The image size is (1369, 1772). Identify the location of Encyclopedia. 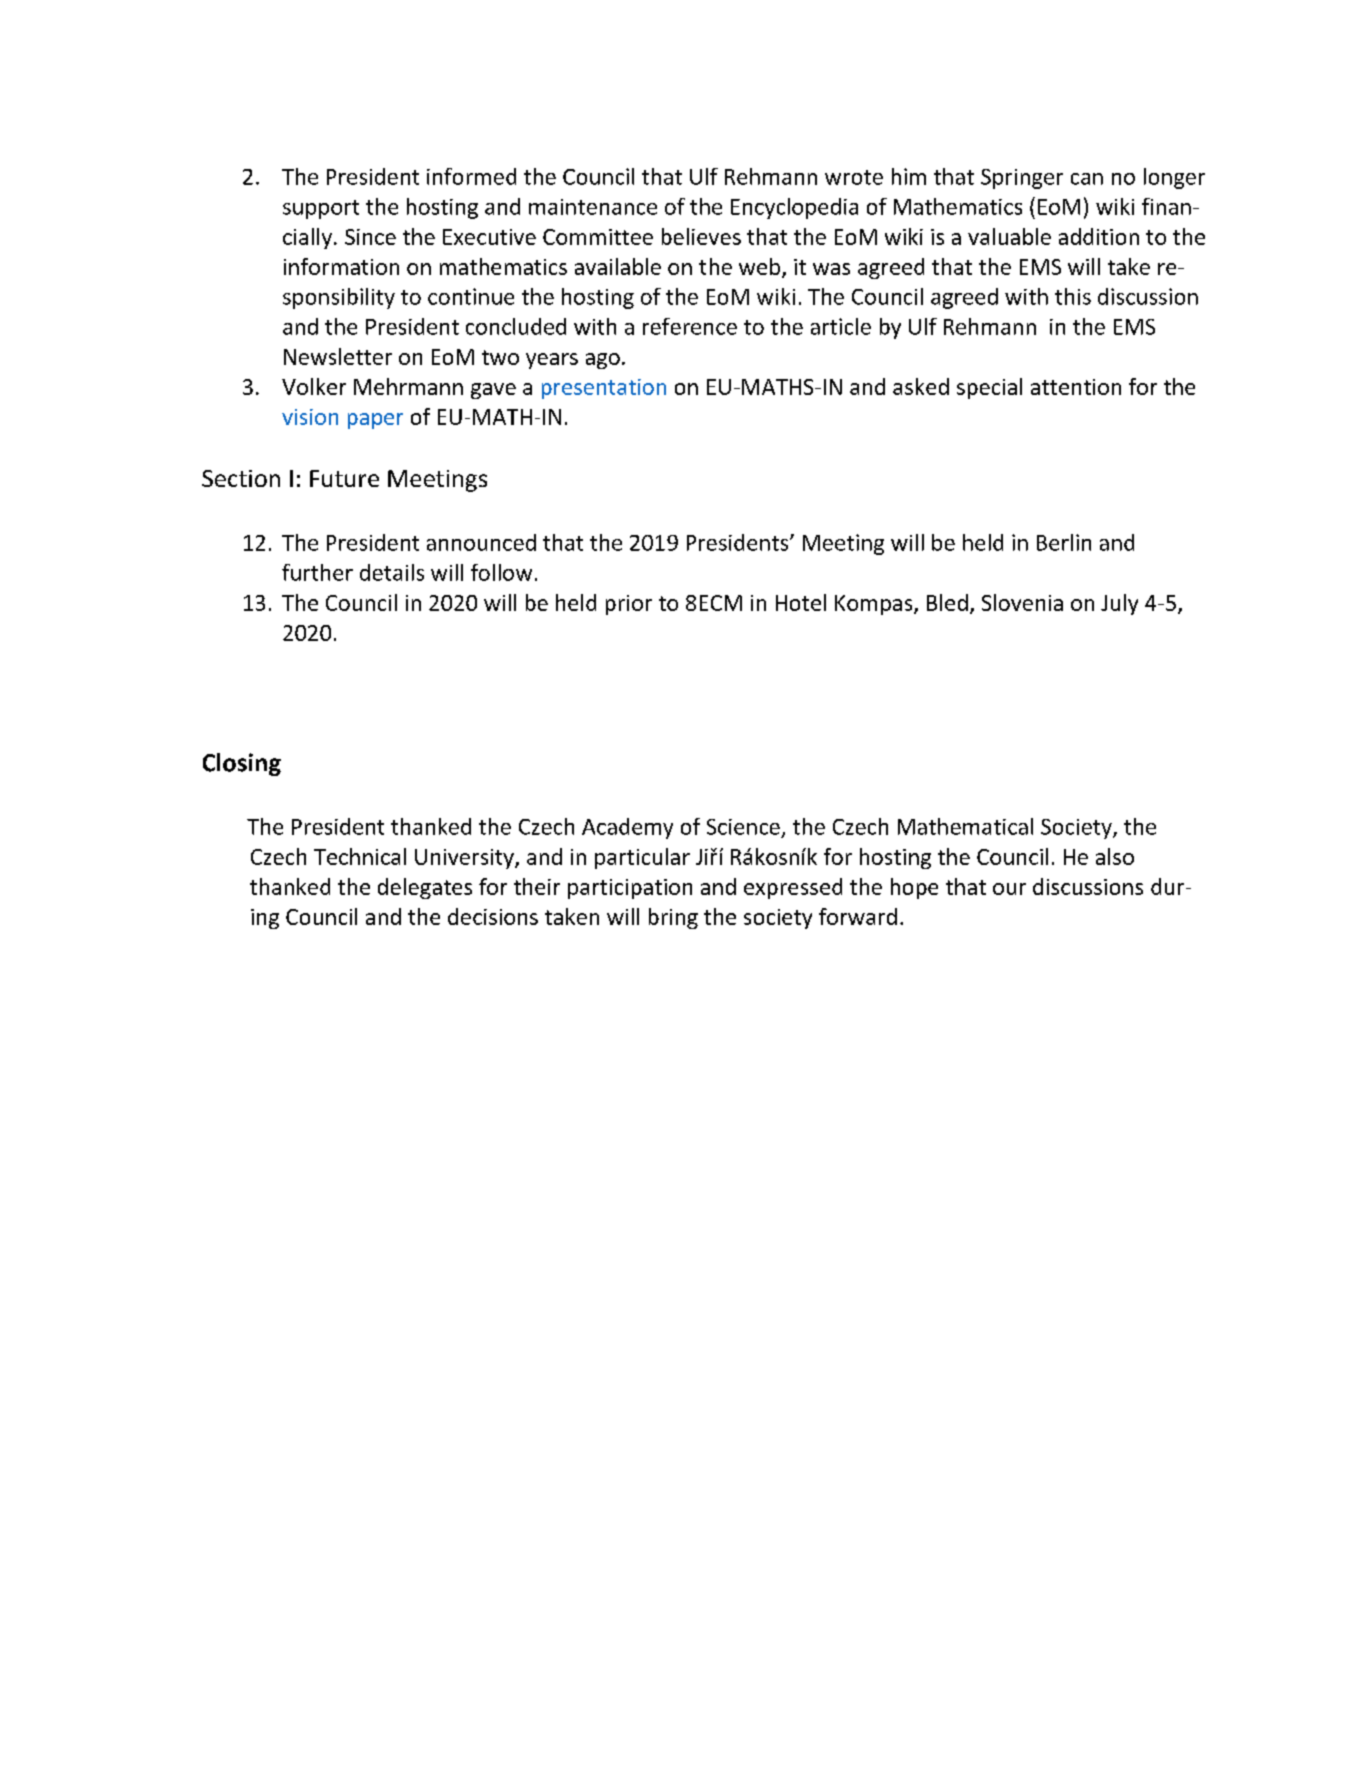
(794, 208).
